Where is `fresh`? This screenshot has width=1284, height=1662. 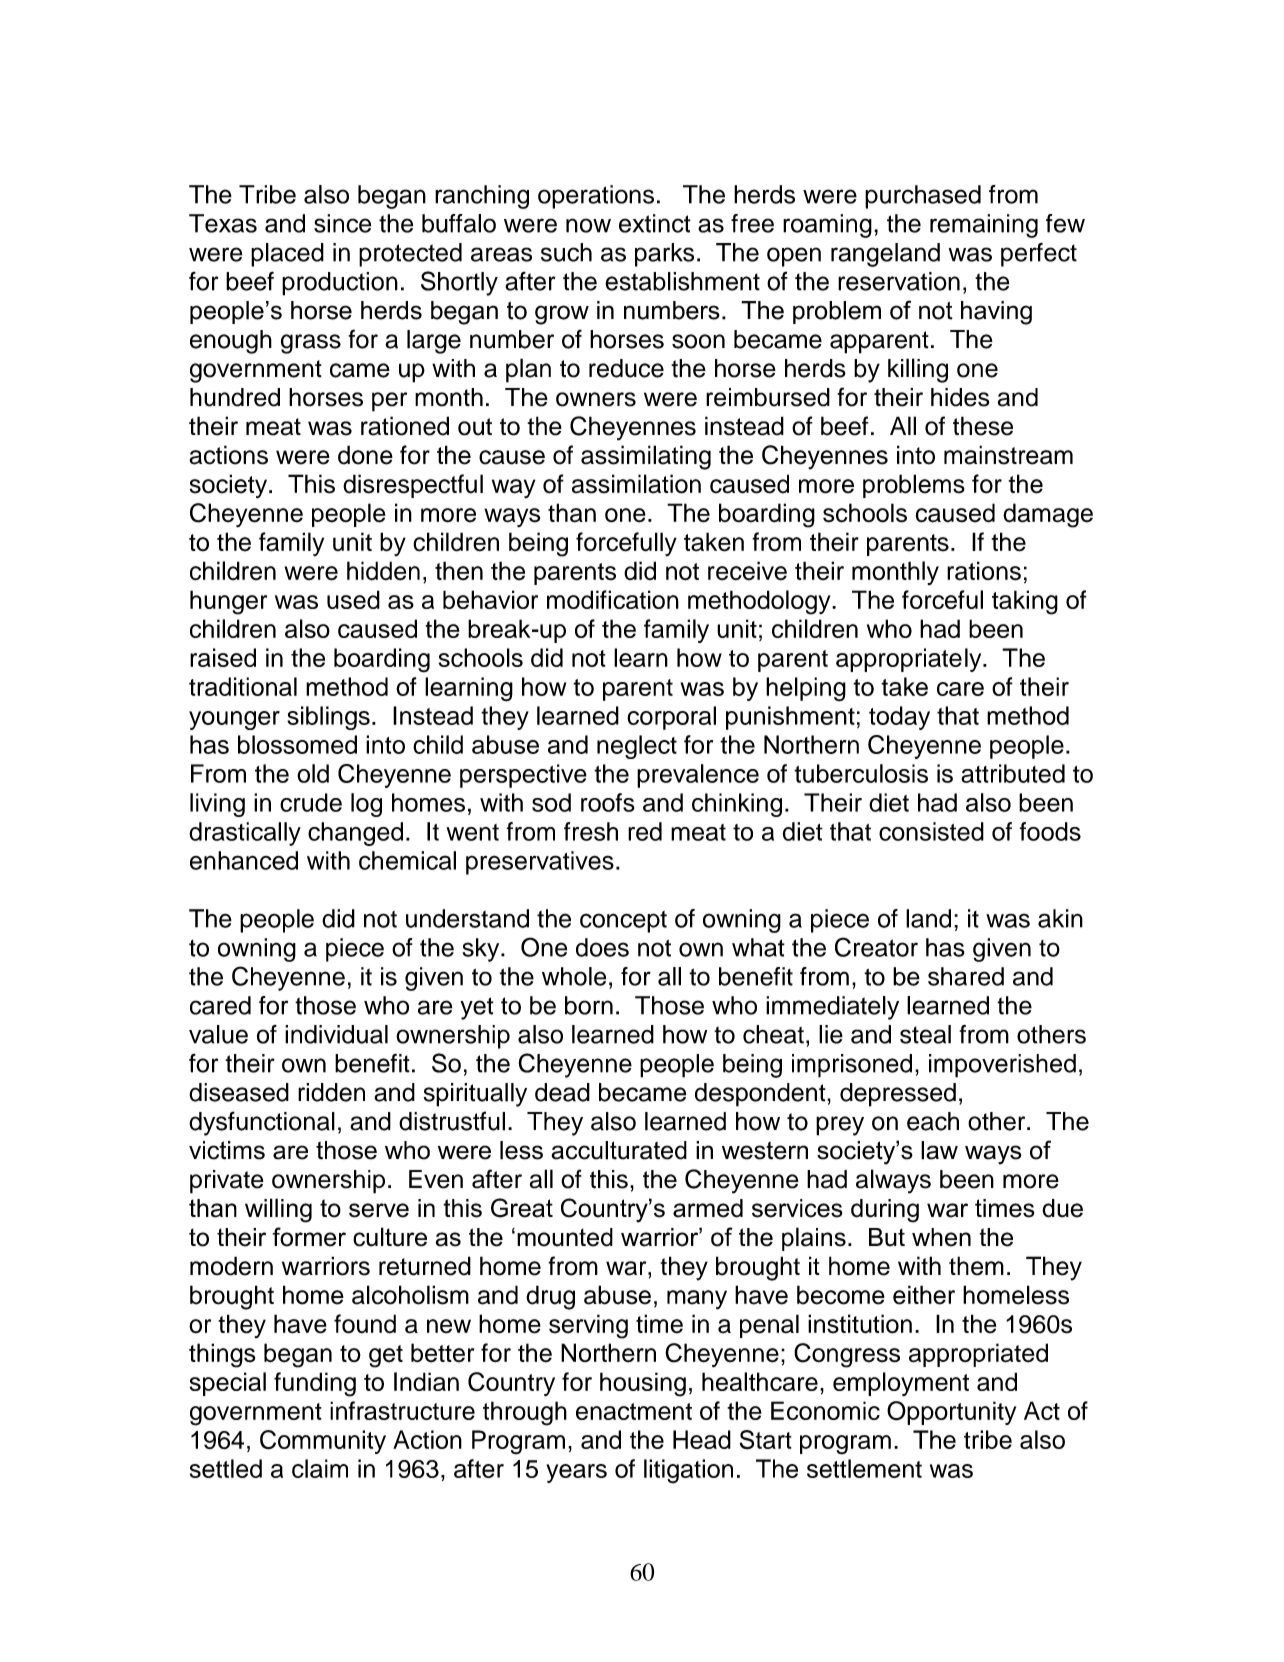
fresh is located at coordinates (591, 831).
